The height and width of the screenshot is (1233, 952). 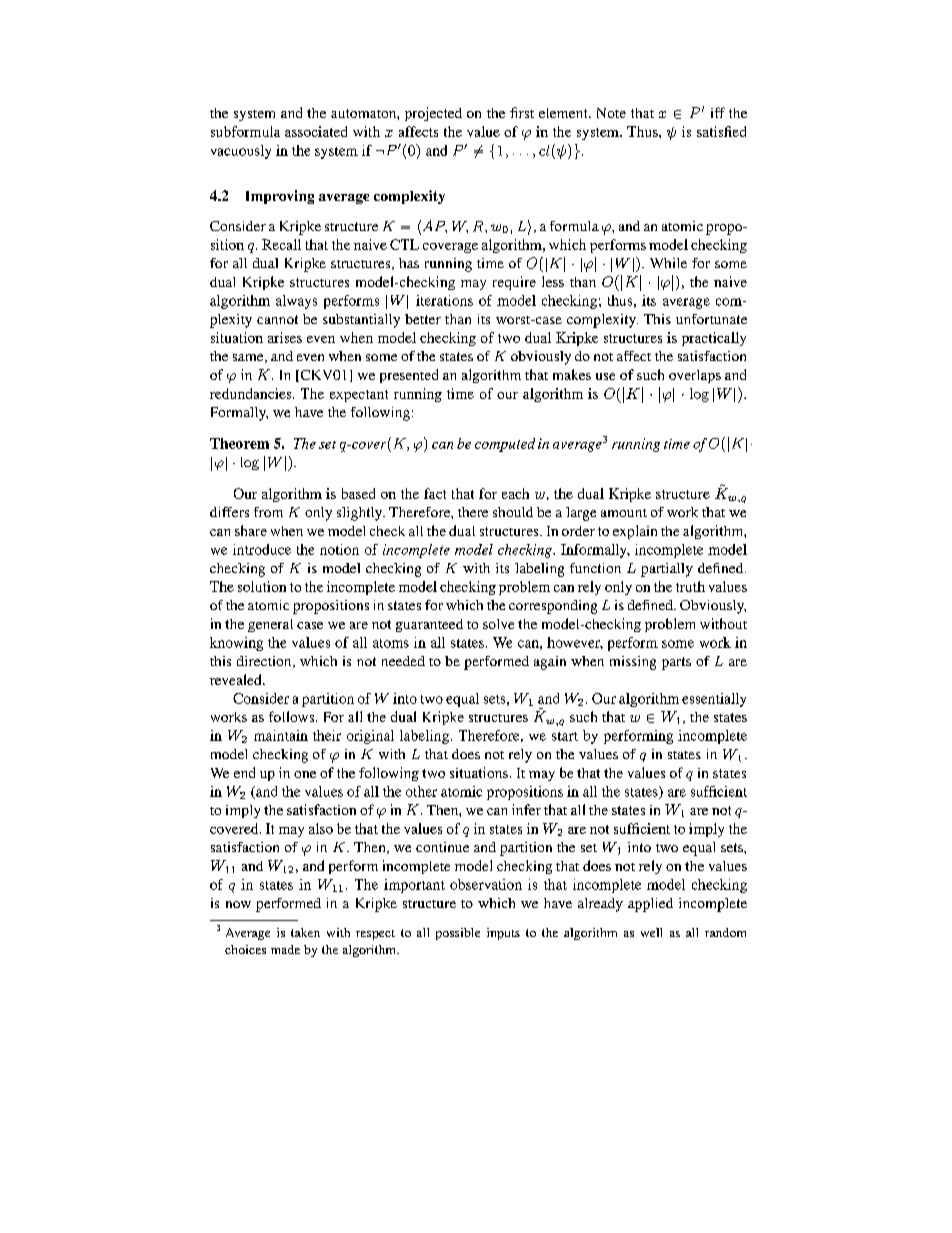 What do you see at coordinates (676, 663) in the screenshot?
I see `parts` at bounding box center [676, 663].
